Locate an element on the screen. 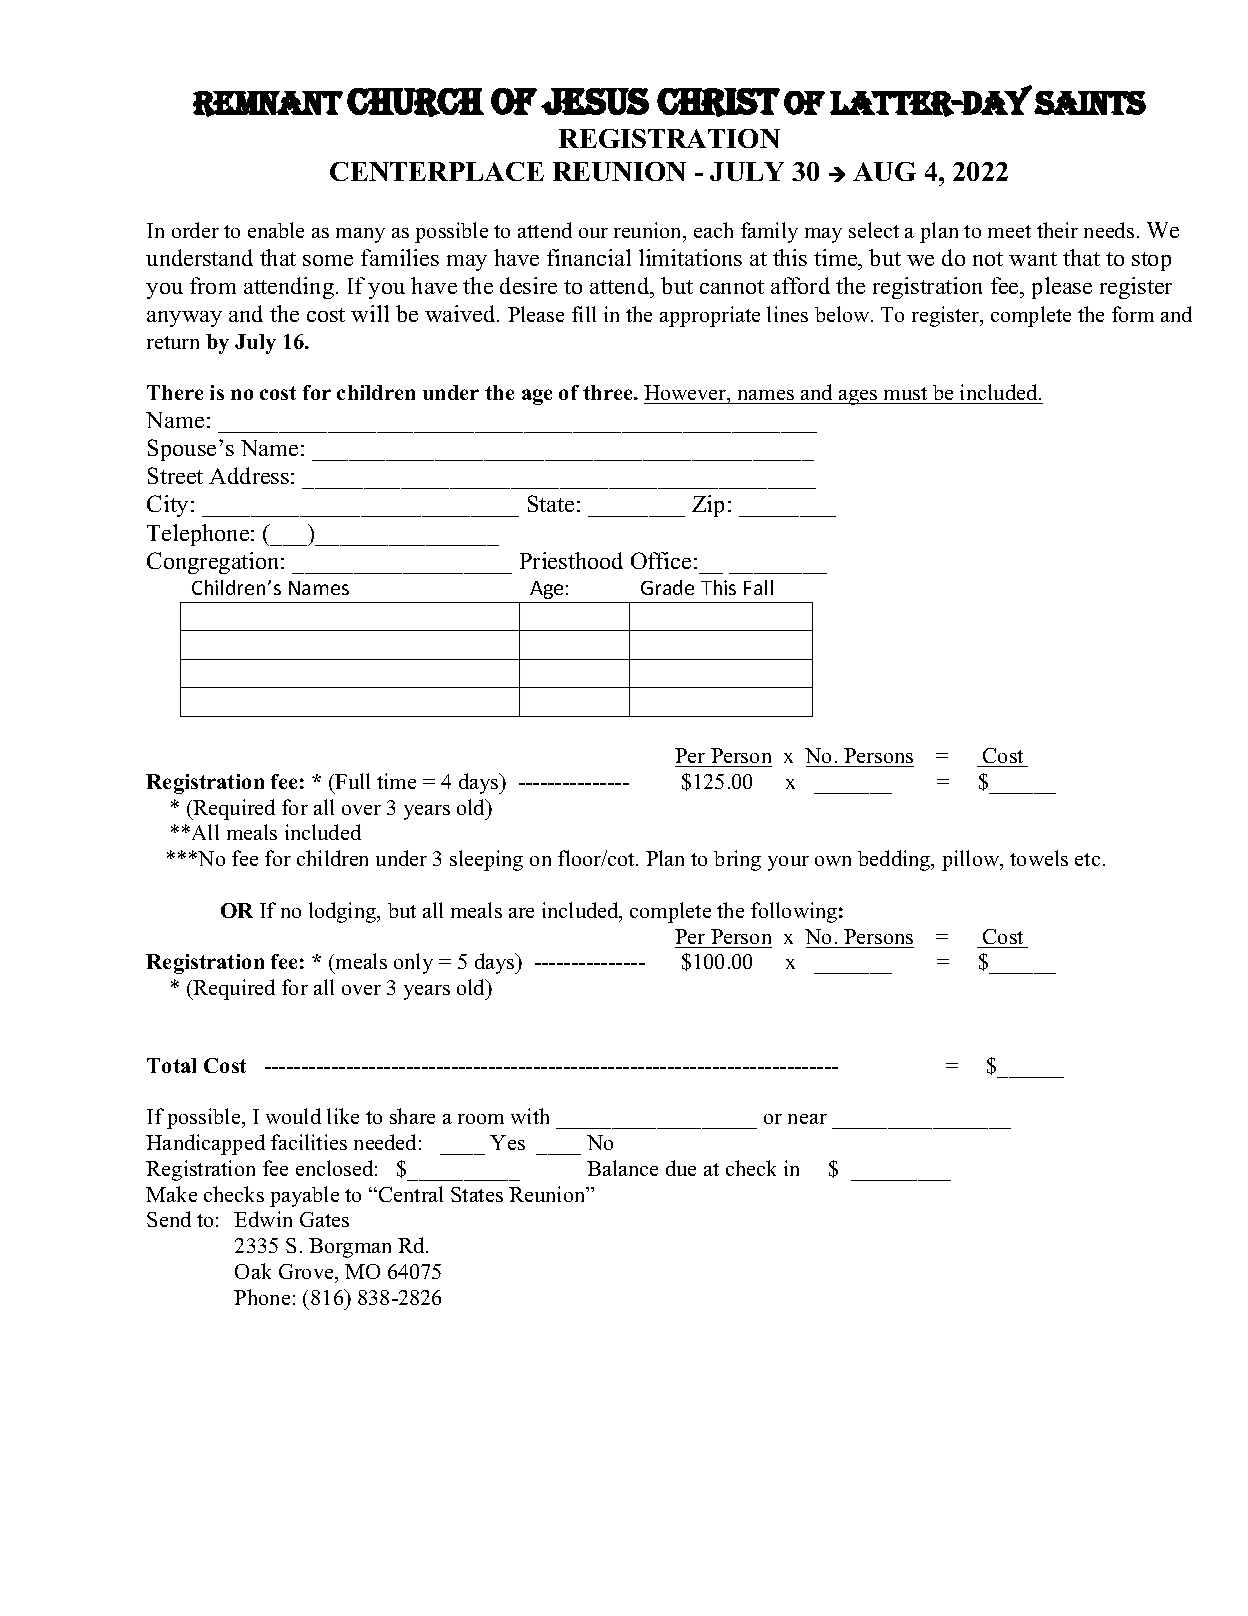 This screenshot has height=1616, width=1248. etc is located at coordinates (1087, 859).
